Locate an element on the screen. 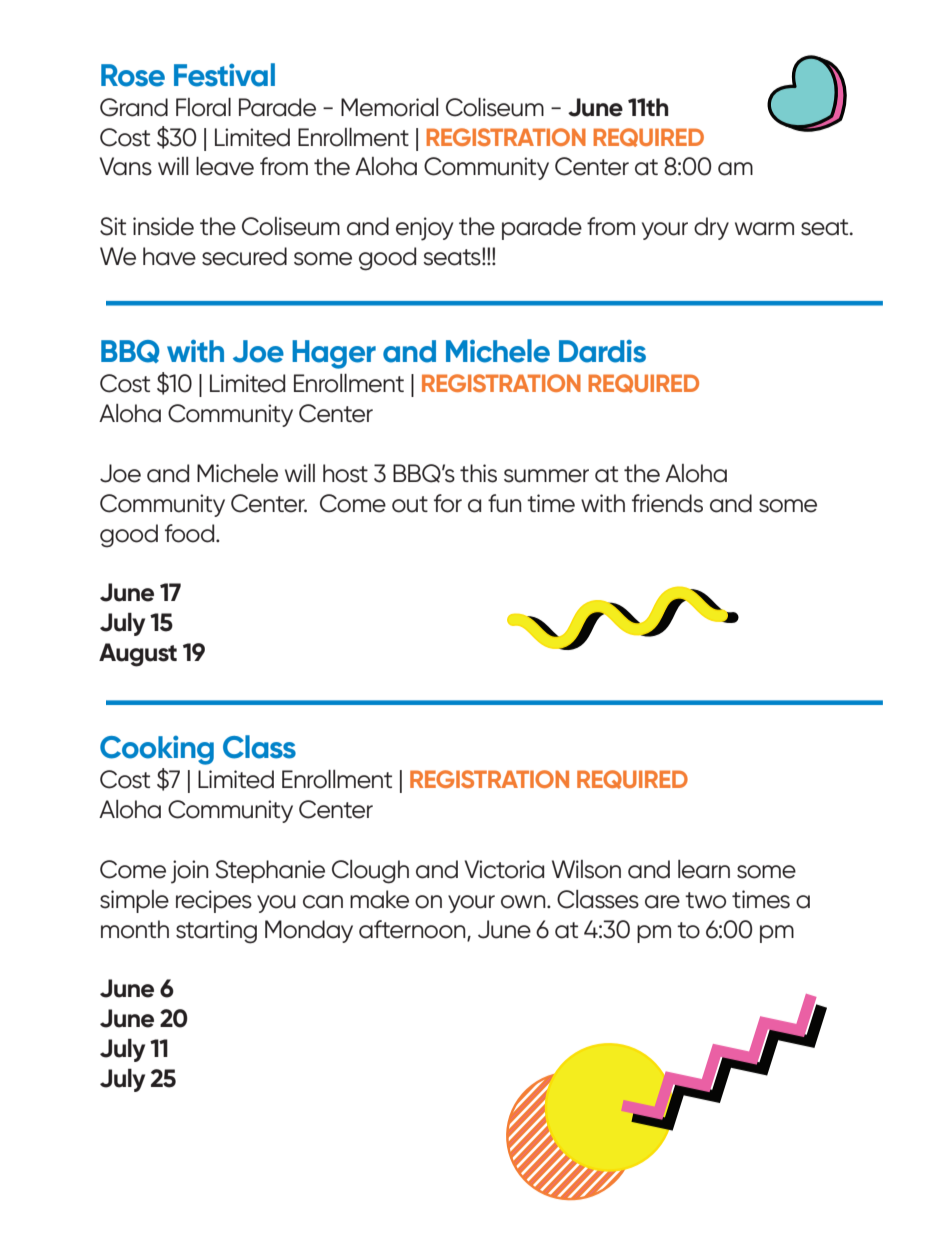  for is located at coordinates (448, 503).
